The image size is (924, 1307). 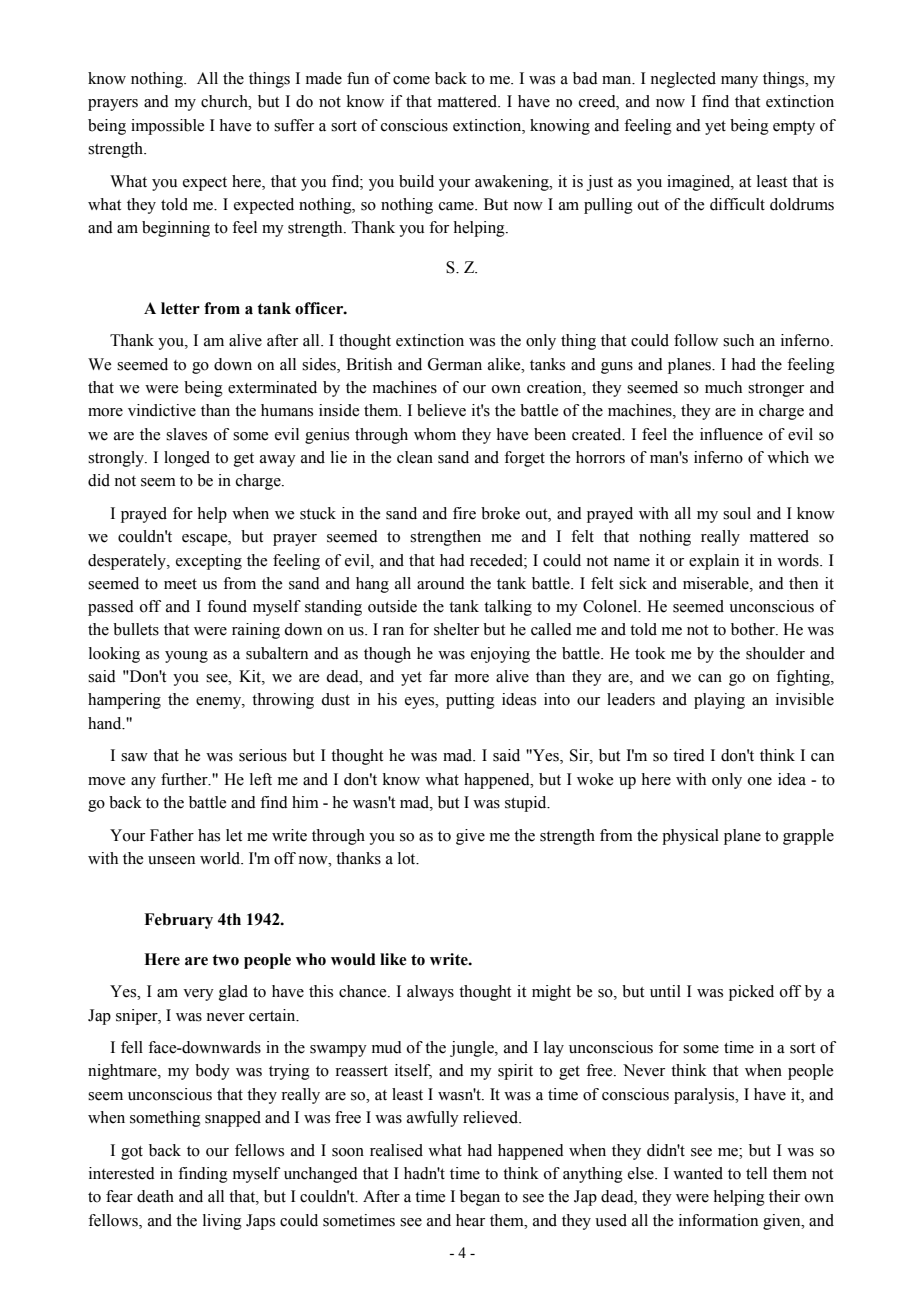 What do you see at coordinates (198, 995) in the screenshot?
I see `very` at bounding box center [198, 995].
